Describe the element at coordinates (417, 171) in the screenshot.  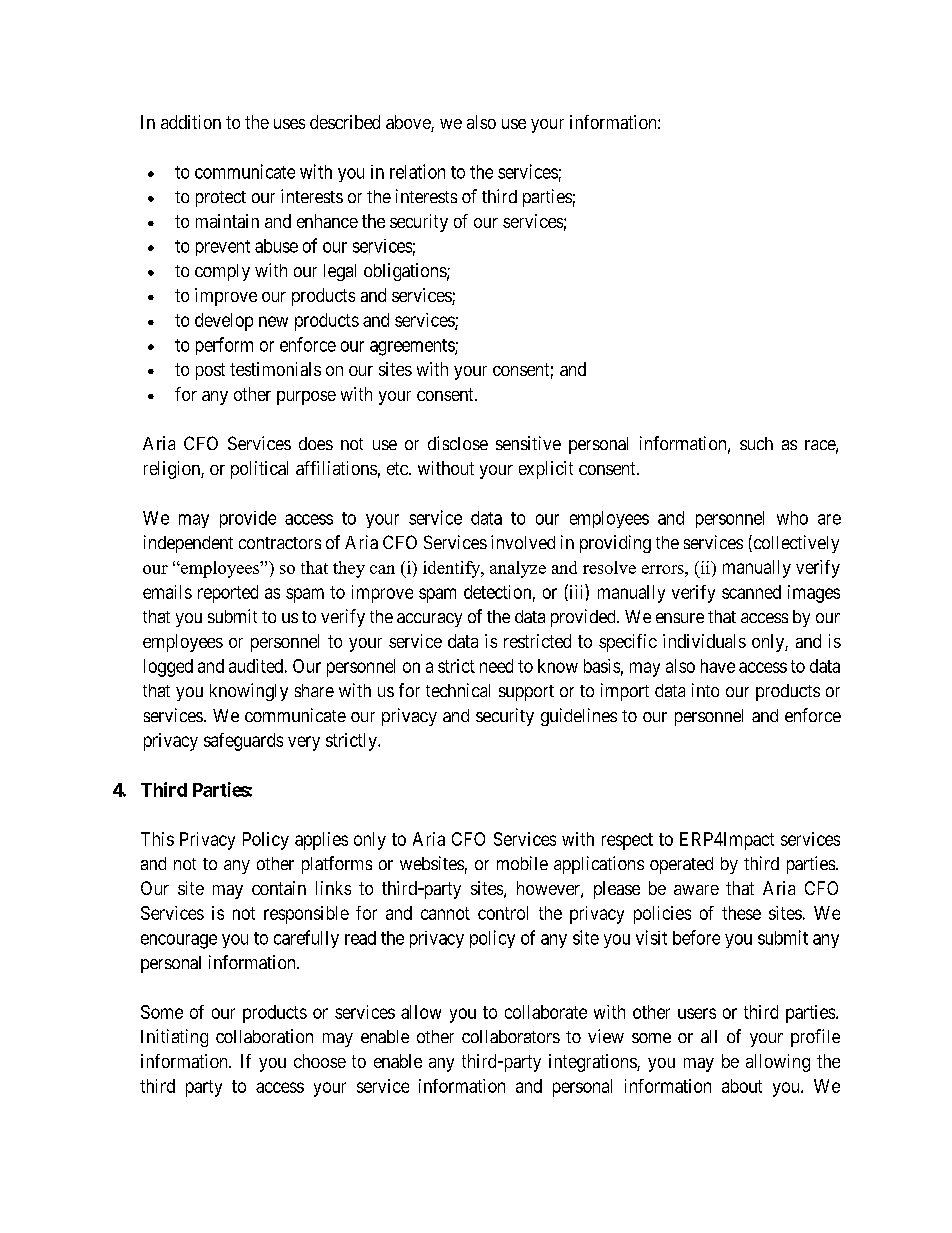
I see `relation` at that location.
